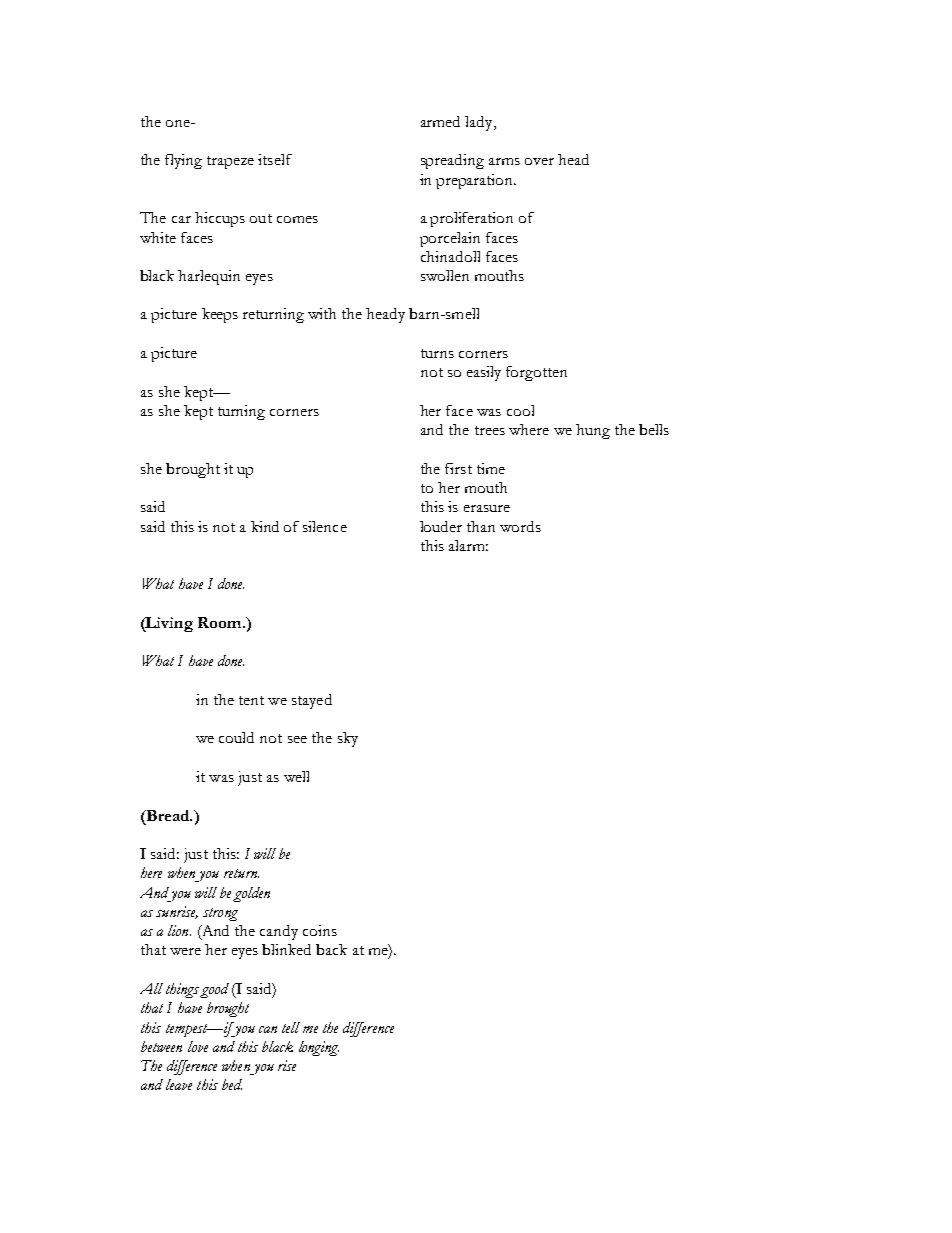 This page has width=952, height=1233. I want to click on over, so click(539, 161).
